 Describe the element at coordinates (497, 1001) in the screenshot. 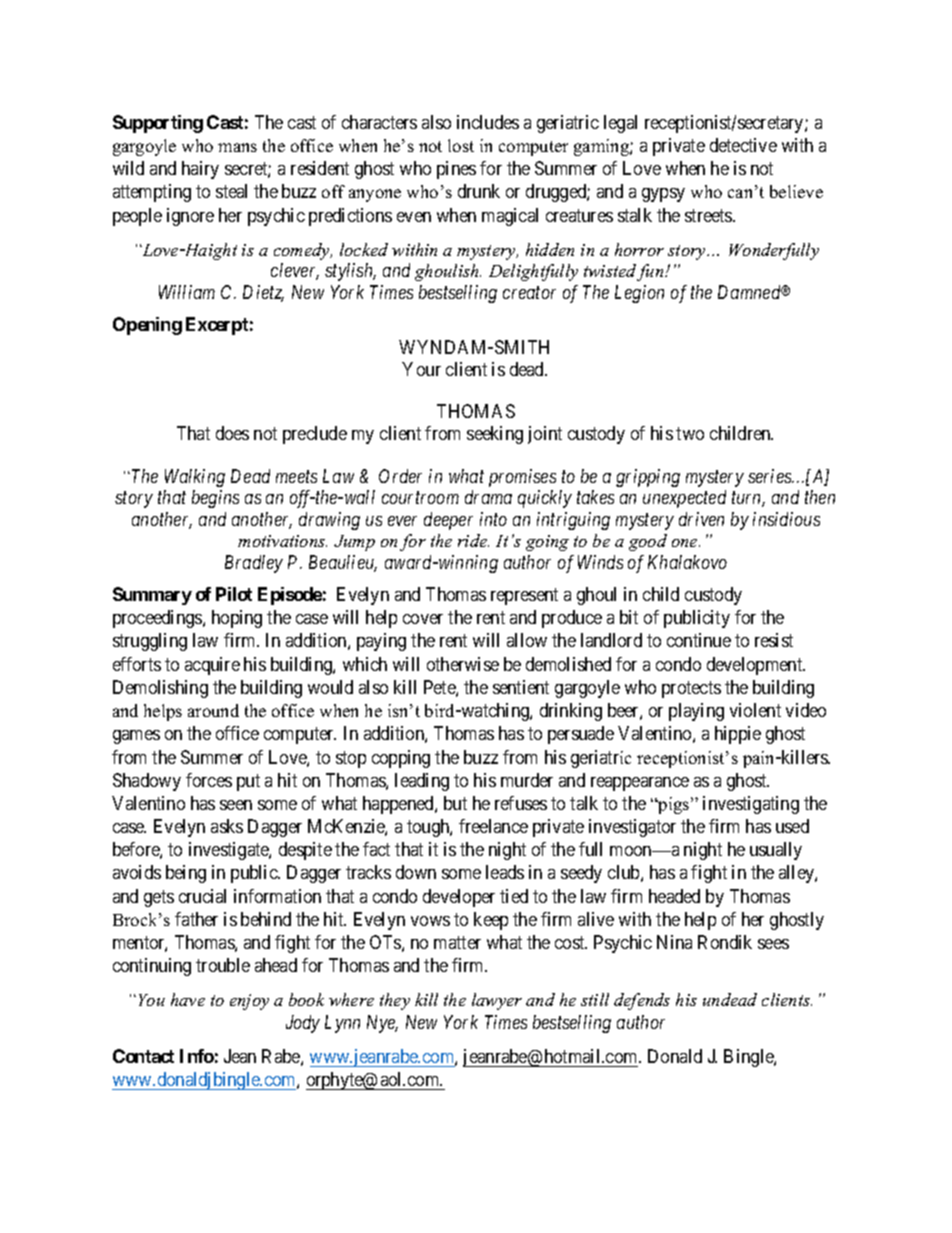

I see `lawyer` at that location.
